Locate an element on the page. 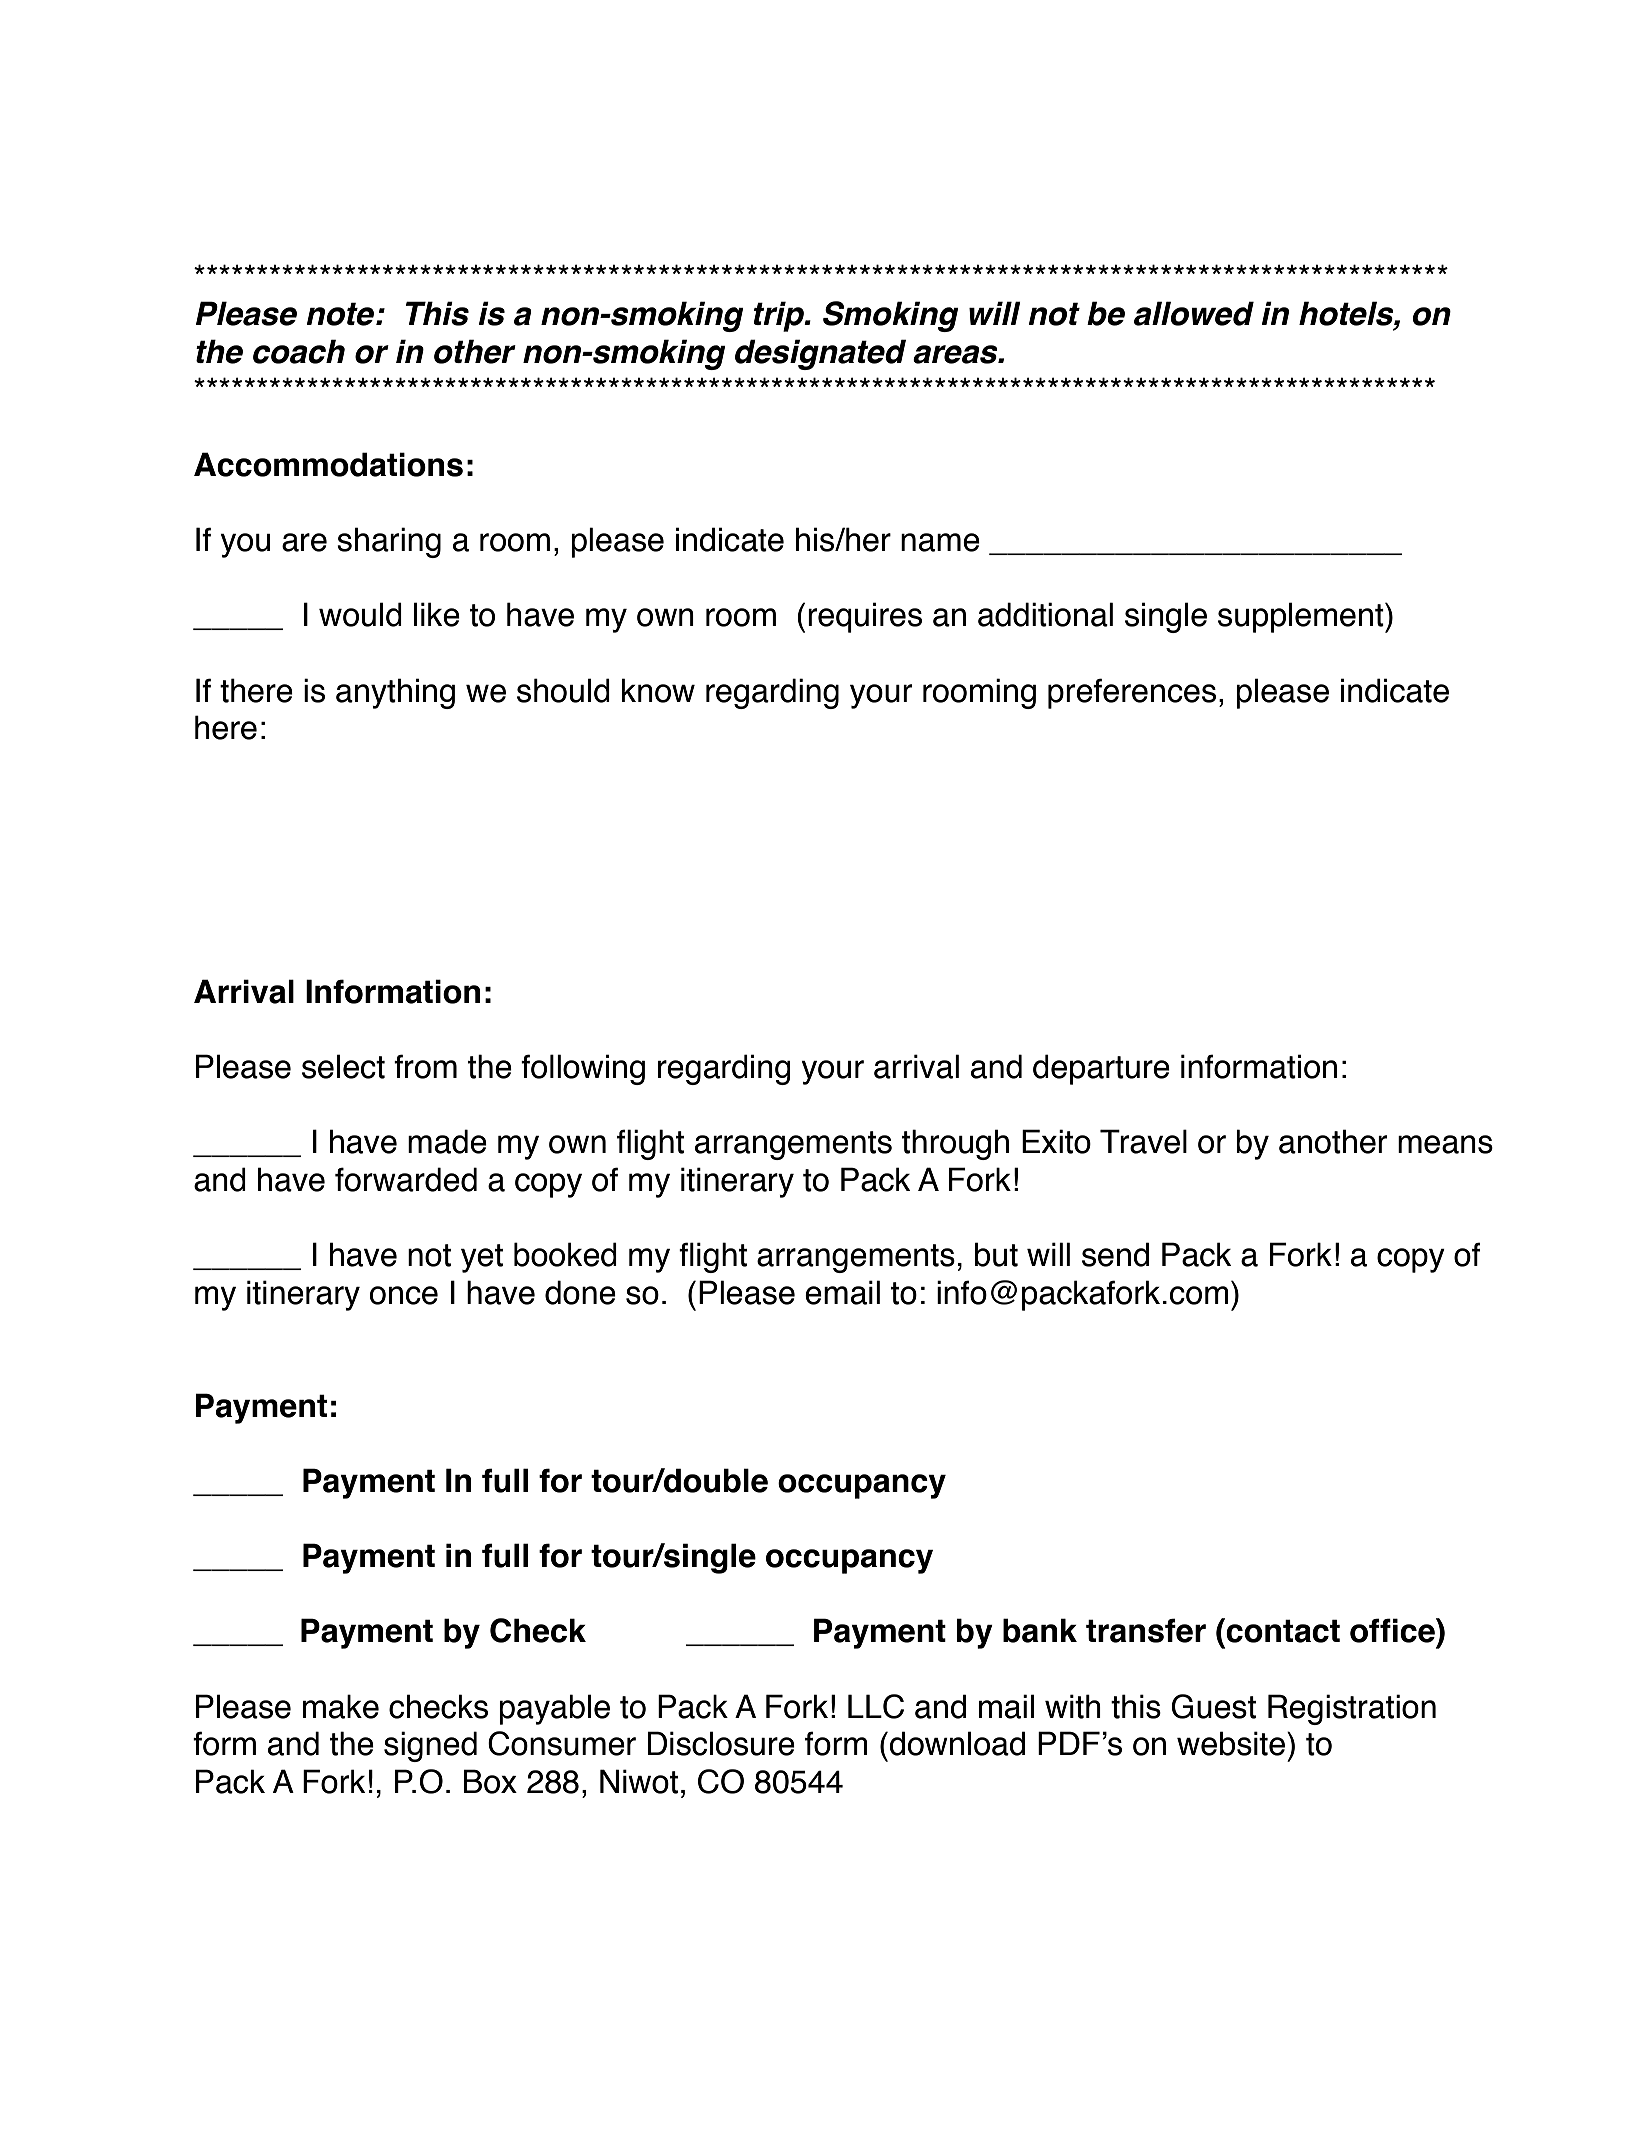  Registration is located at coordinates (1352, 1709).
